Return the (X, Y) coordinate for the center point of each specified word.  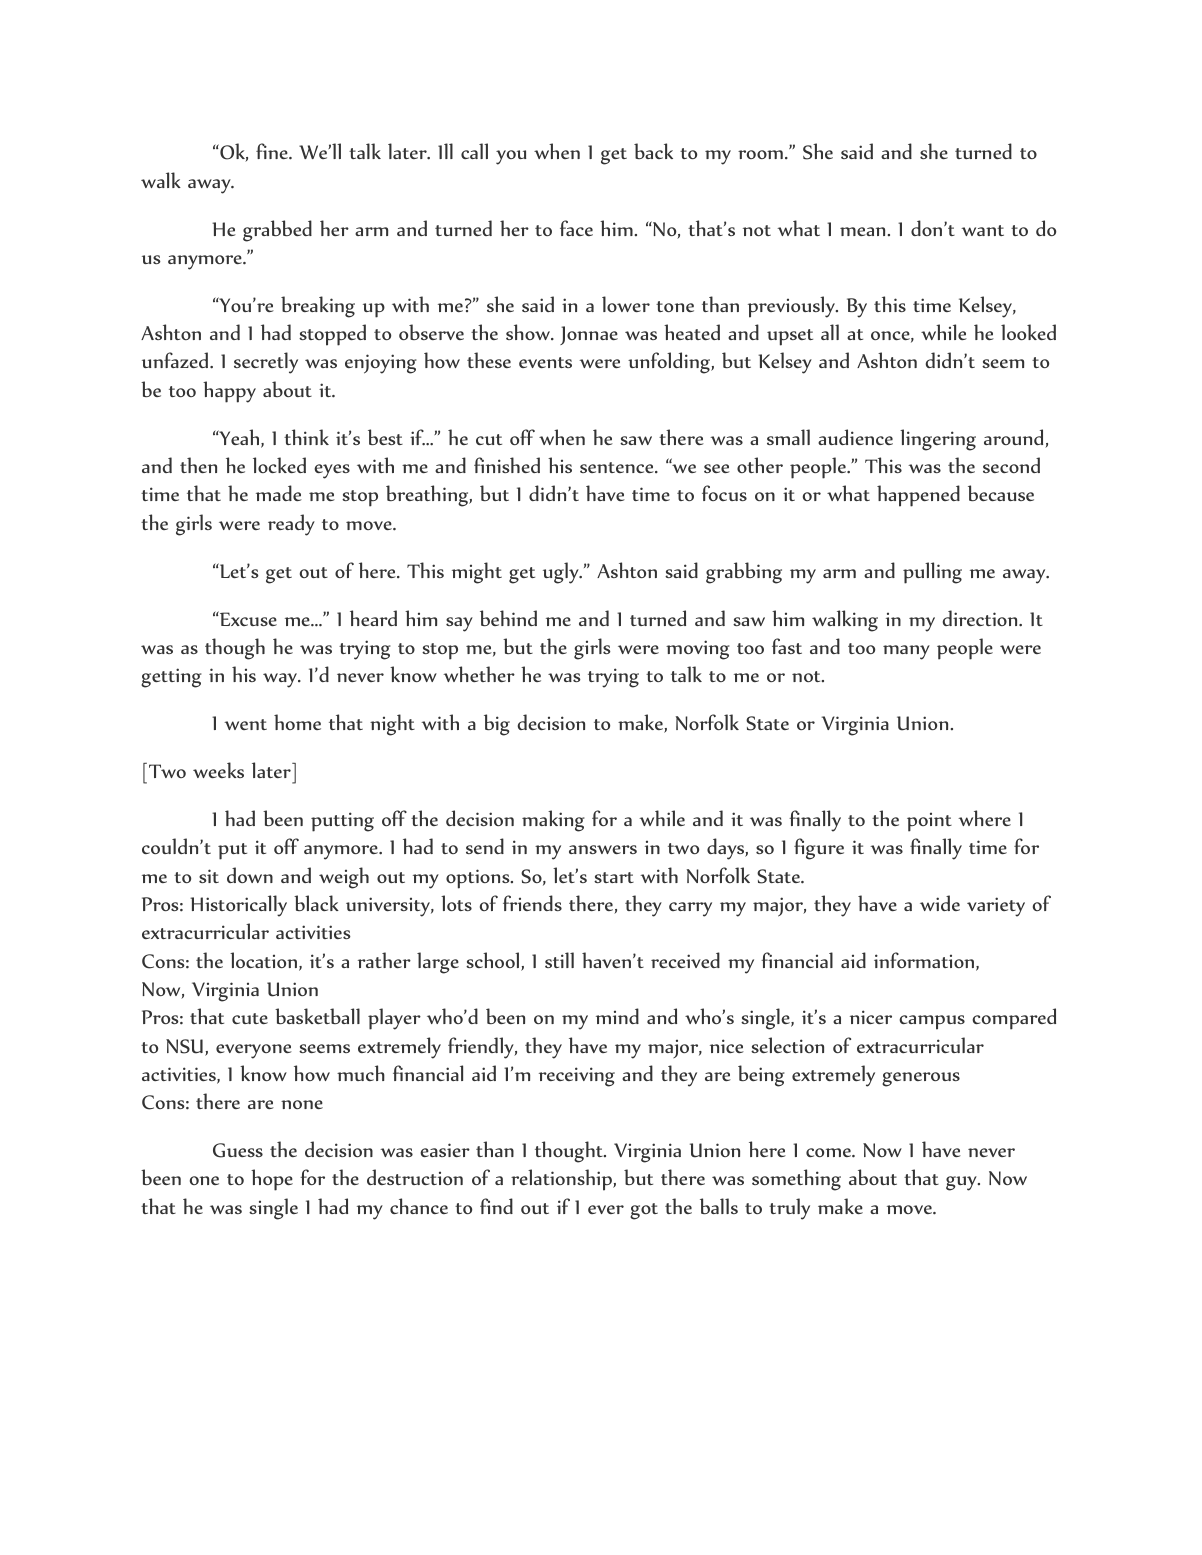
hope (272, 1180)
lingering (938, 440)
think (306, 437)
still (559, 960)
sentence (618, 467)
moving (698, 650)
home (297, 722)
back (653, 151)
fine (273, 151)
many (906, 652)
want (982, 230)
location (263, 960)
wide (940, 903)
